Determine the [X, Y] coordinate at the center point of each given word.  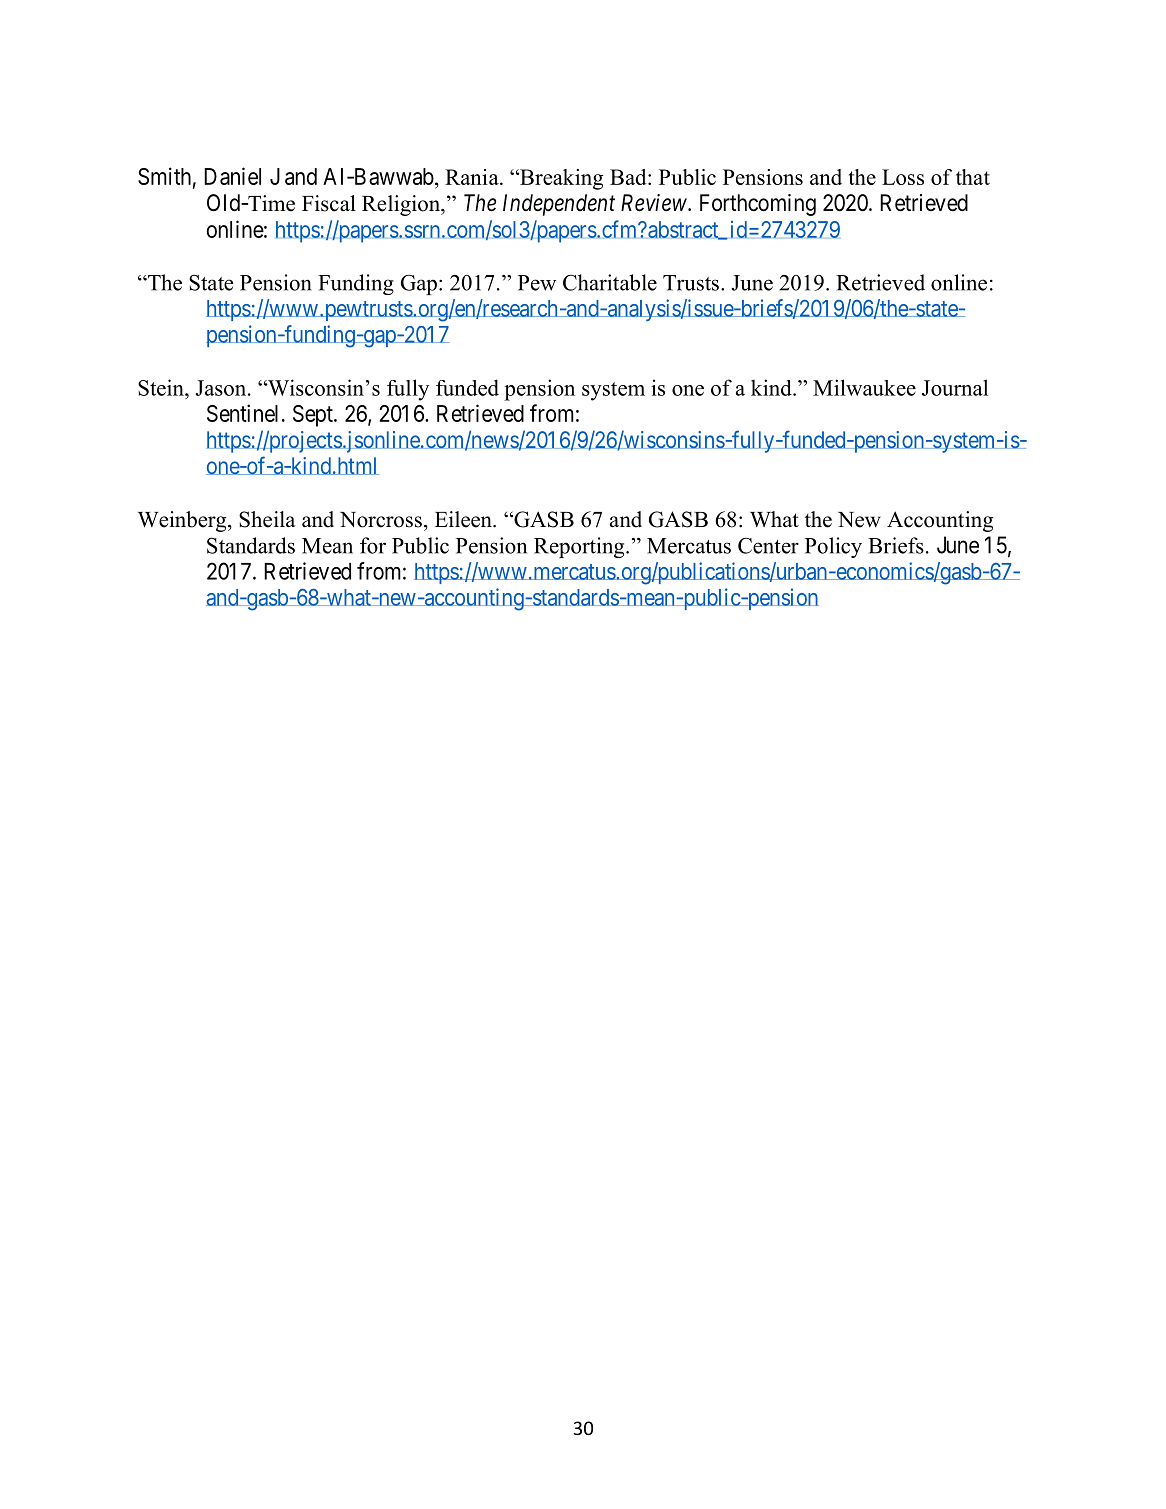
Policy [833, 547]
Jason [222, 388]
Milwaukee [864, 387]
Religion [402, 205]
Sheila [267, 519]
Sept [314, 416]
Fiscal [329, 203]
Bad [629, 177]
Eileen [464, 519]
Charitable [610, 282]
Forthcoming [758, 205]
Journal [955, 387]
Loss [903, 177]
